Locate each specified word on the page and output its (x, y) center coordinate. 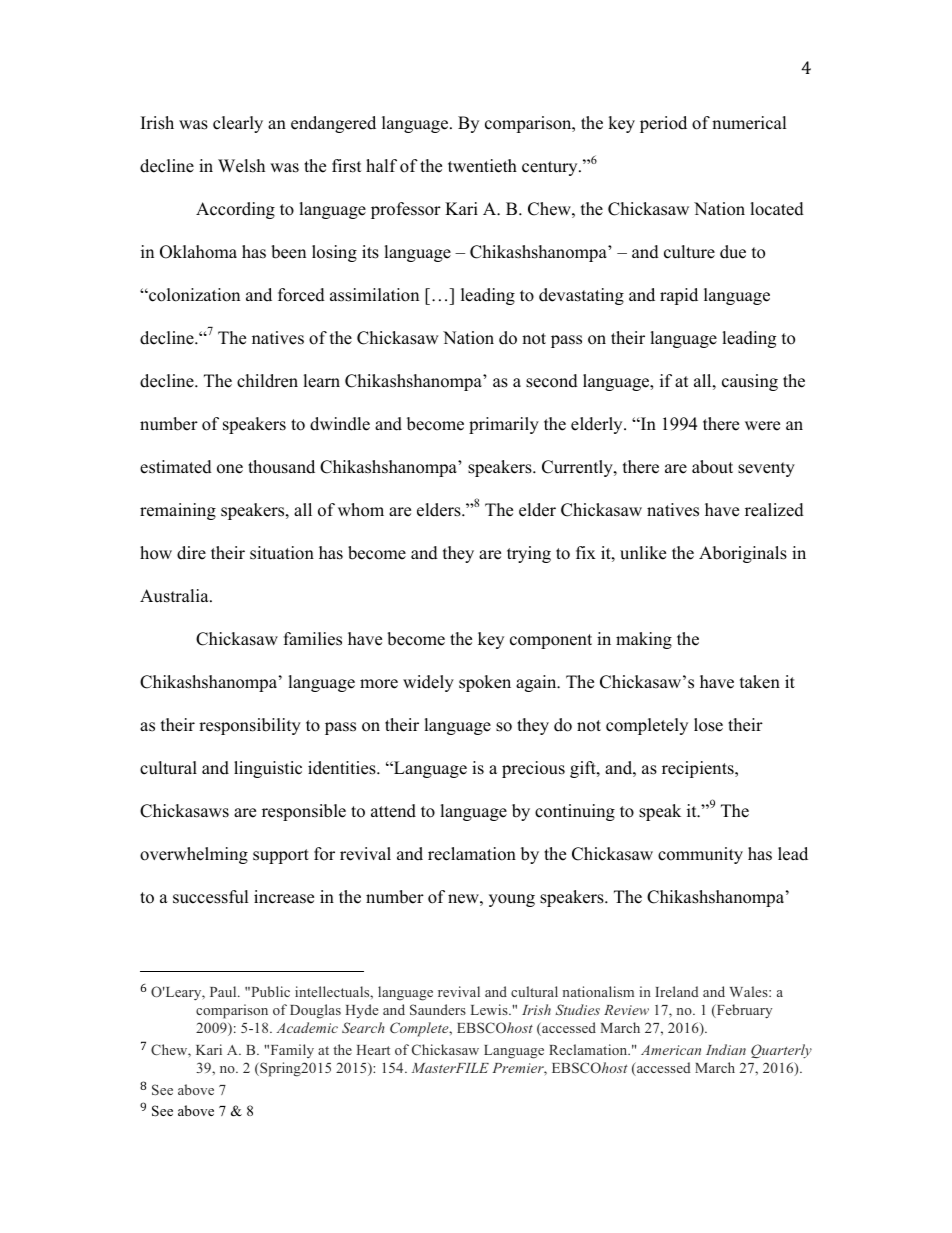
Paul (224, 991)
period (663, 124)
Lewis (490, 1009)
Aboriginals (743, 554)
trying (529, 554)
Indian (726, 1049)
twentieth (482, 166)
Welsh (241, 166)
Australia (175, 596)
